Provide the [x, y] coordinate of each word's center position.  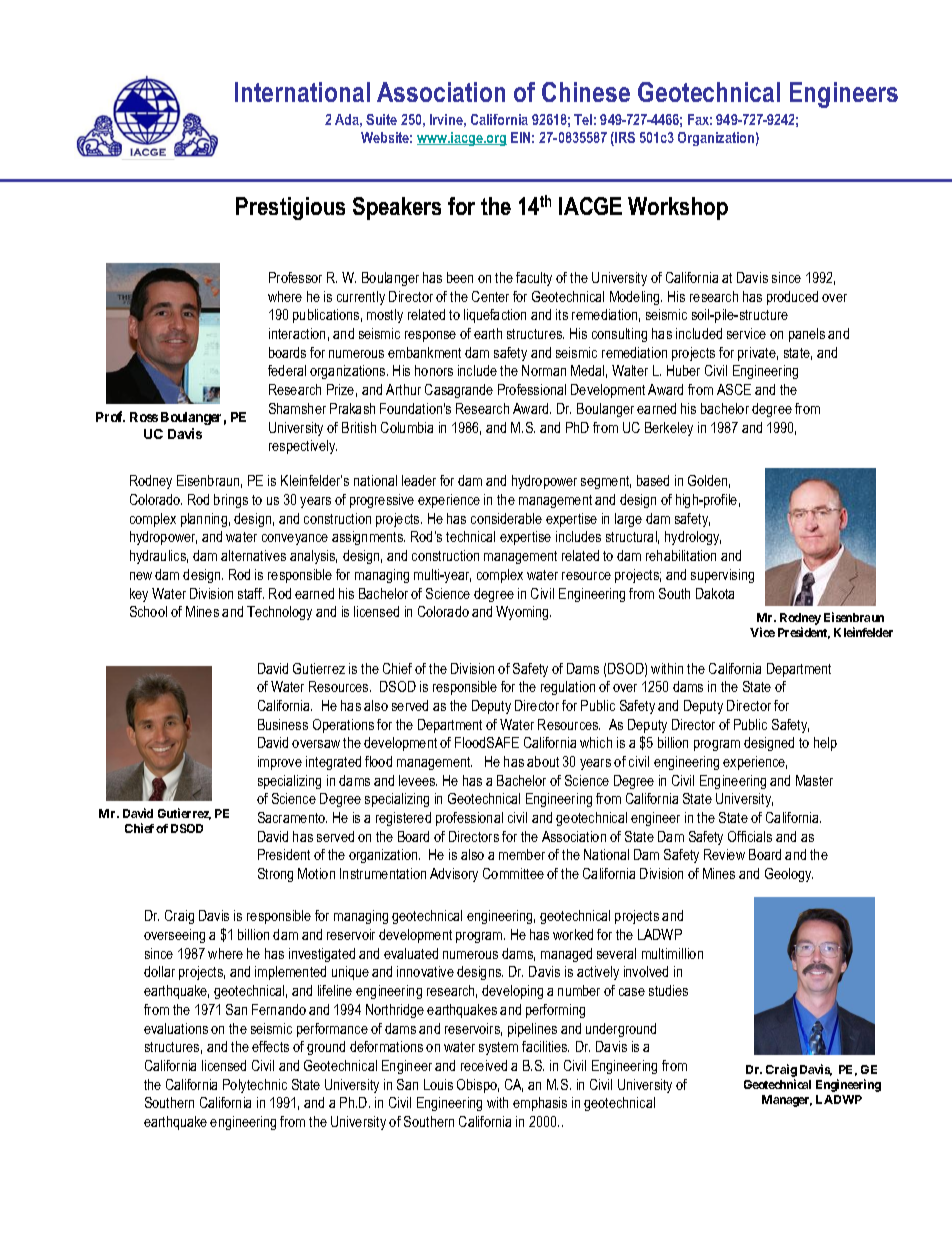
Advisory [454, 875]
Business [283, 724]
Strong [275, 875]
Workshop [678, 208]
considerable [506, 518]
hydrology [693, 538]
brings [231, 501]
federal [287, 370]
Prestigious [290, 208]
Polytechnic [255, 1086]
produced [792, 298]
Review [724, 854]
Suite [381, 119]
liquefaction [495, 316]
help [825, 744]
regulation [568, 688]
